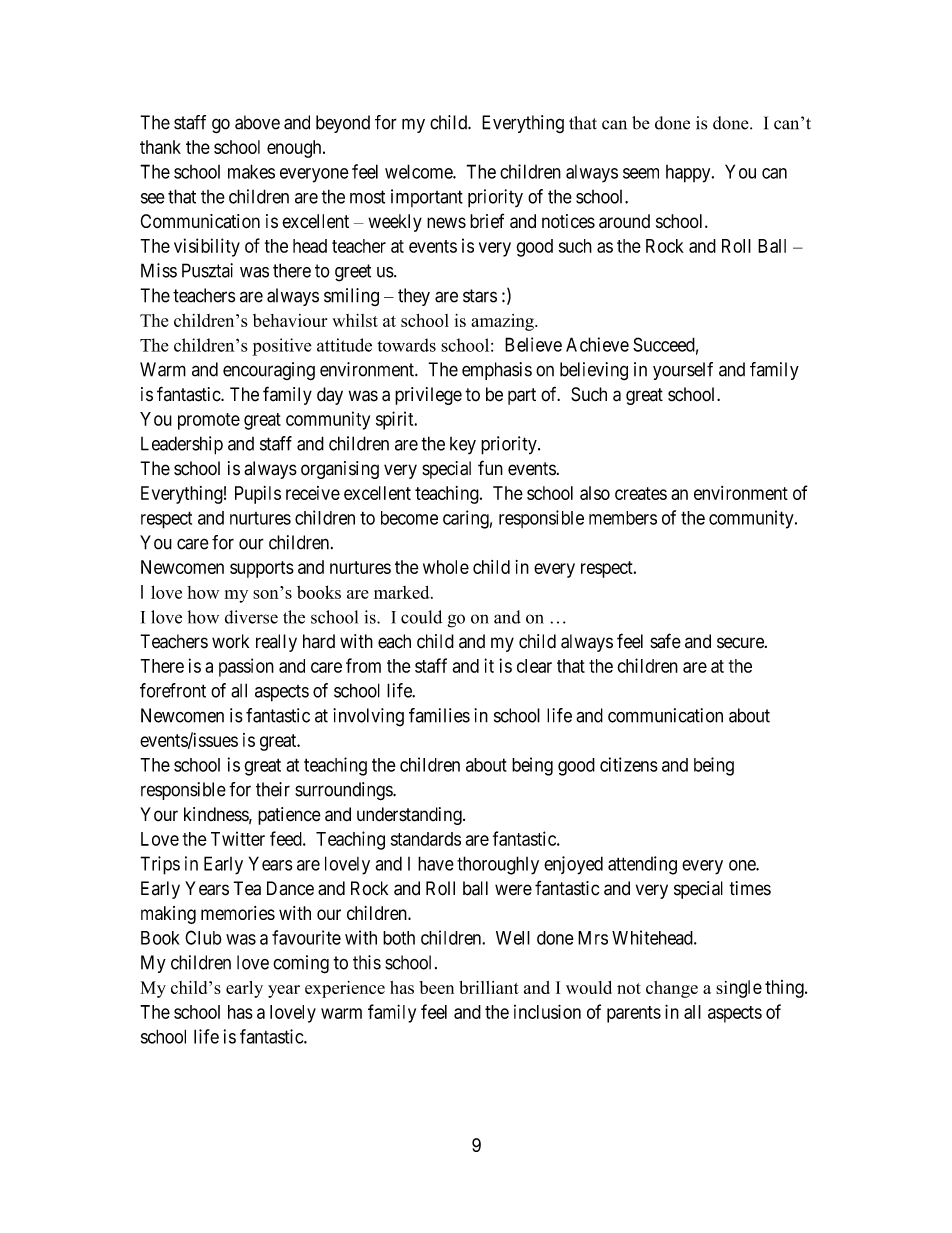  I want to click on makes, so click(251, 171).
